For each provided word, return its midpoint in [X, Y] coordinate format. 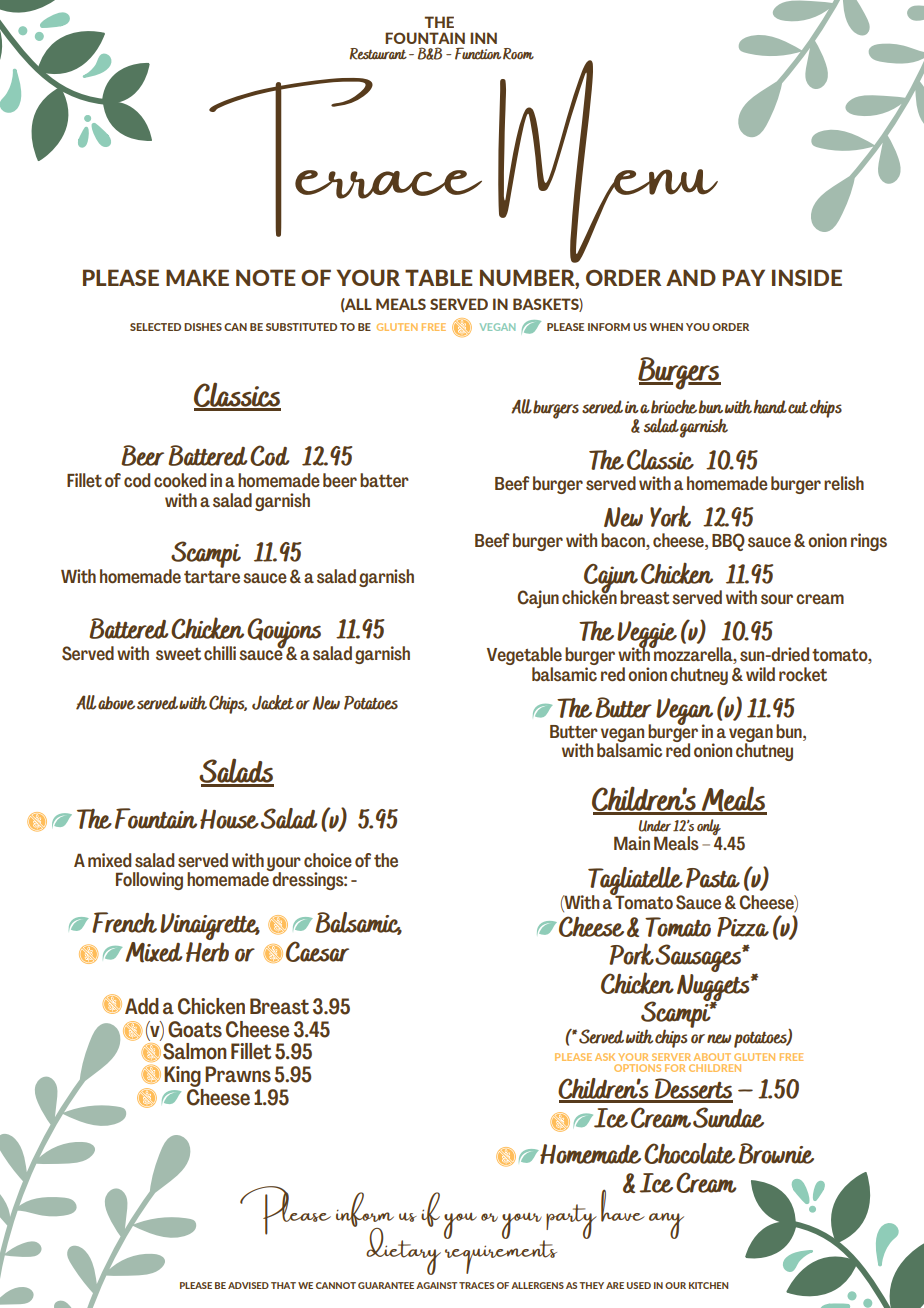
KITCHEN [708, 1285]
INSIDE [807, 277]
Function [478, 53]
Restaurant [378, 54]
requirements [501, 1256]
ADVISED [248, 1285]
